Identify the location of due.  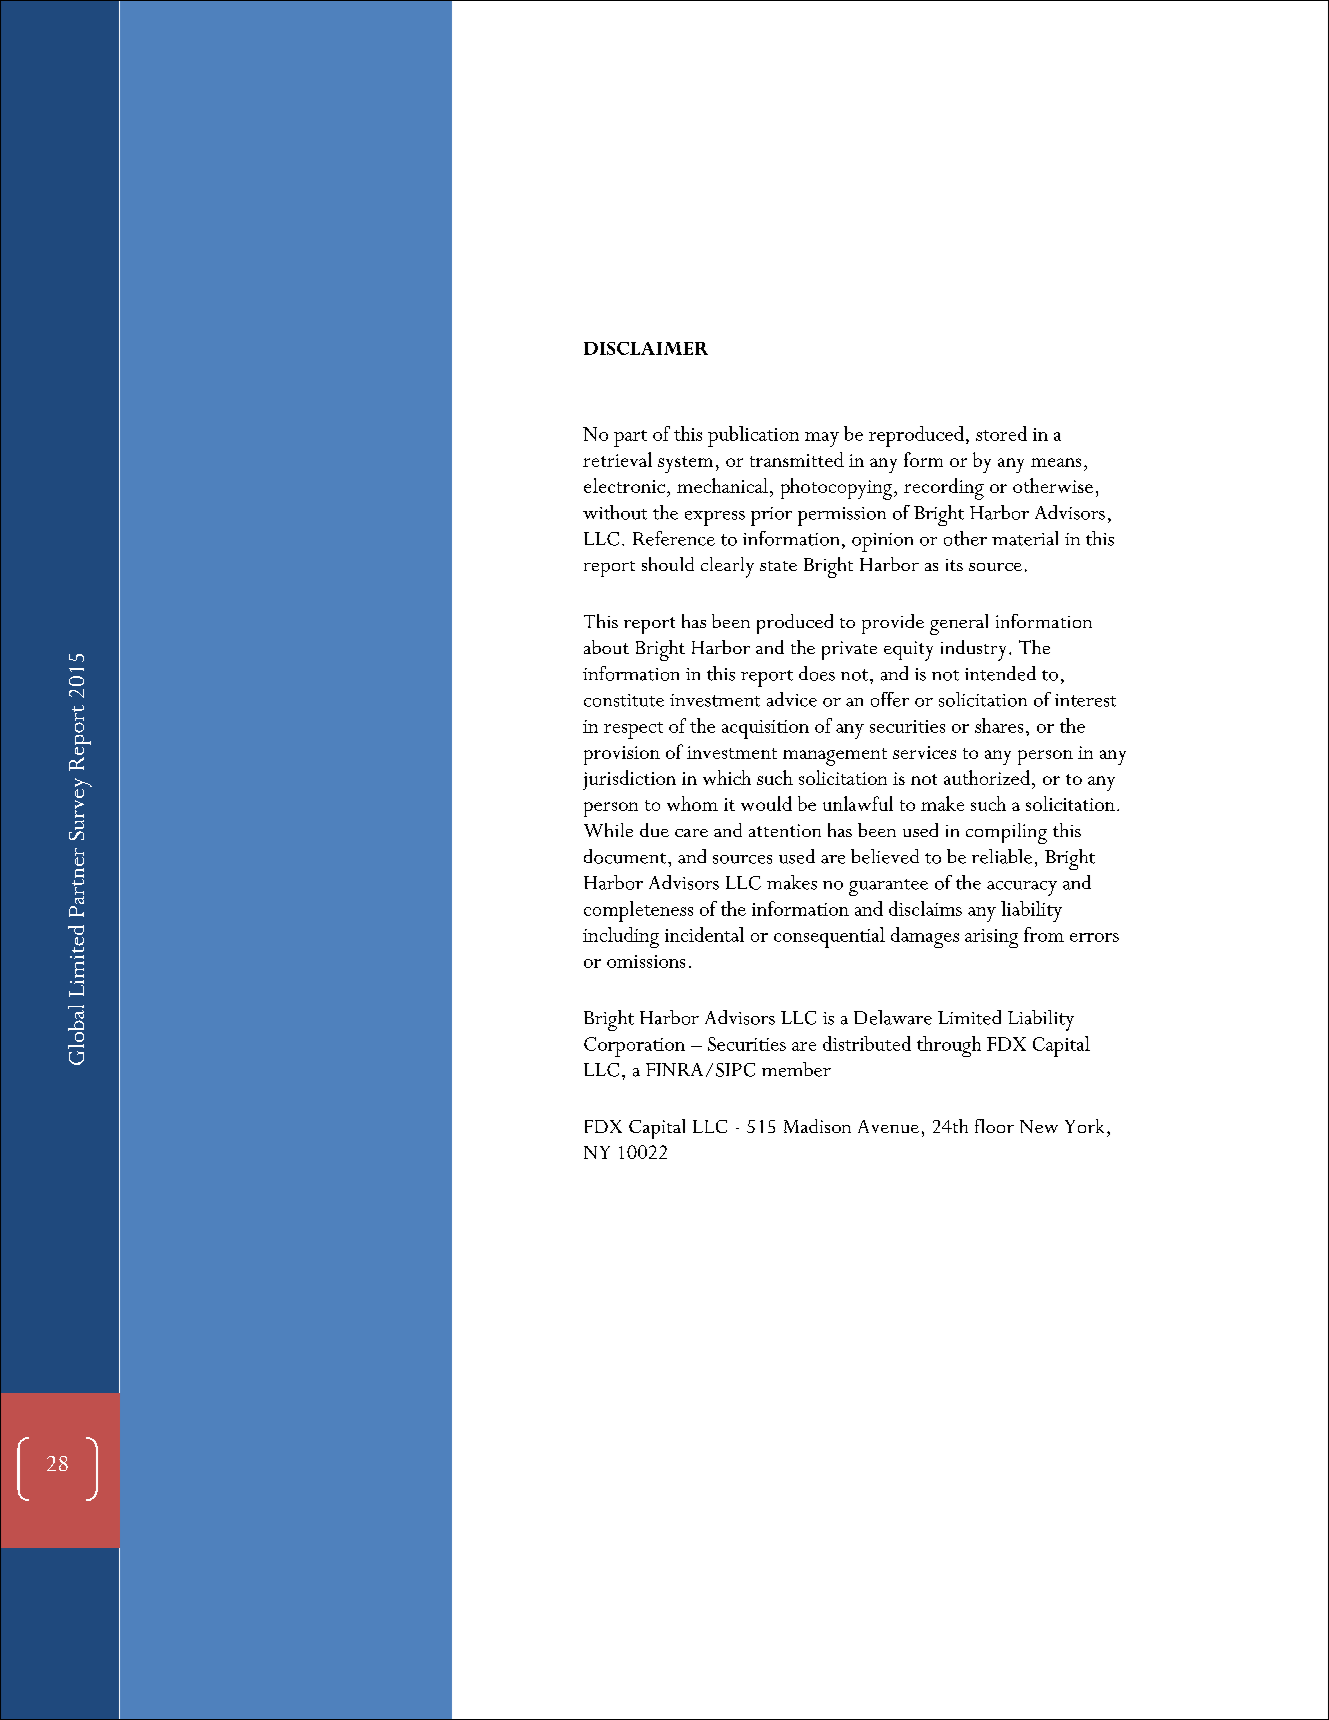
(654, 830).
